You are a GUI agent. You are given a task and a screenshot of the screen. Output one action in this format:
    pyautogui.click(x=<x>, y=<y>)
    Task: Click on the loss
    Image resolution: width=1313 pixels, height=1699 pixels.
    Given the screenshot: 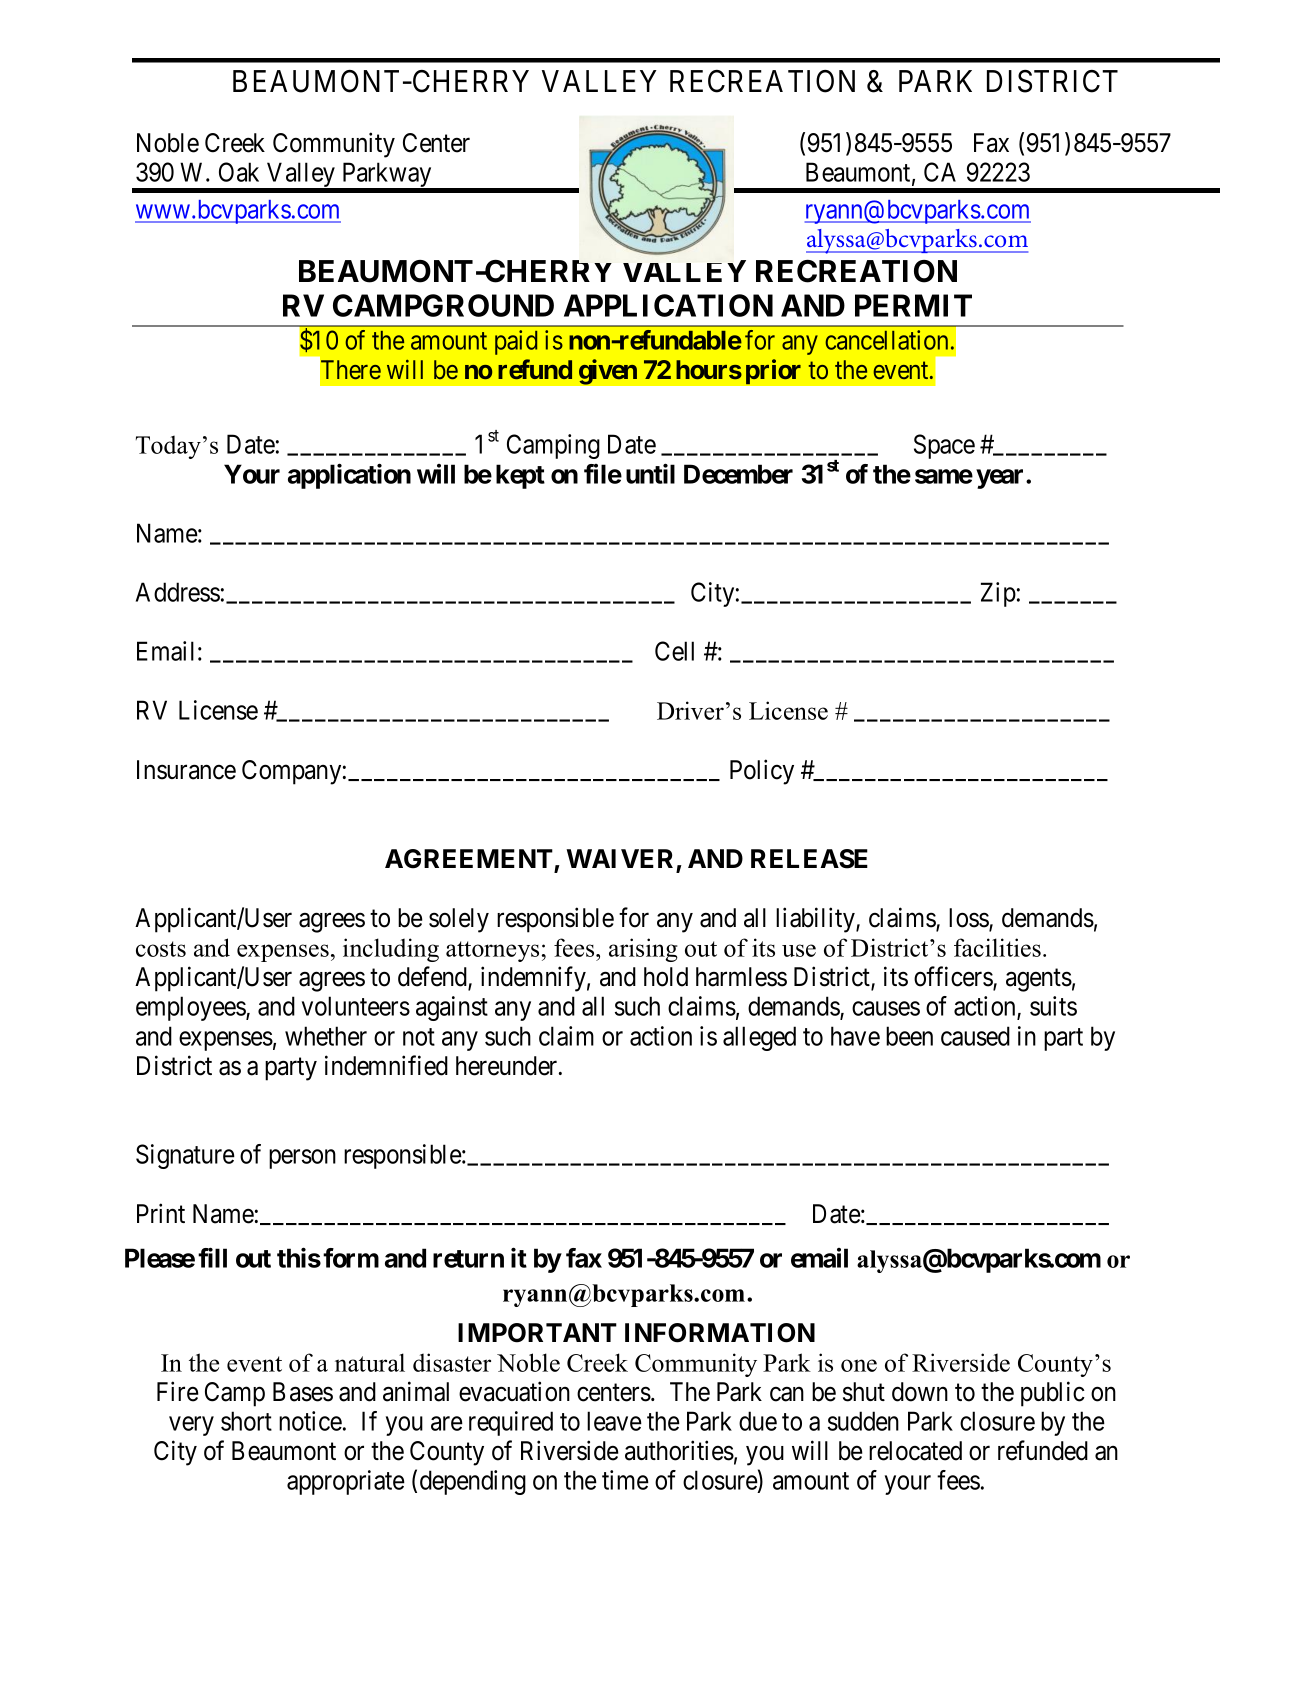 What is the action you would take?
    pyautogui.click(x=969, y=919)
